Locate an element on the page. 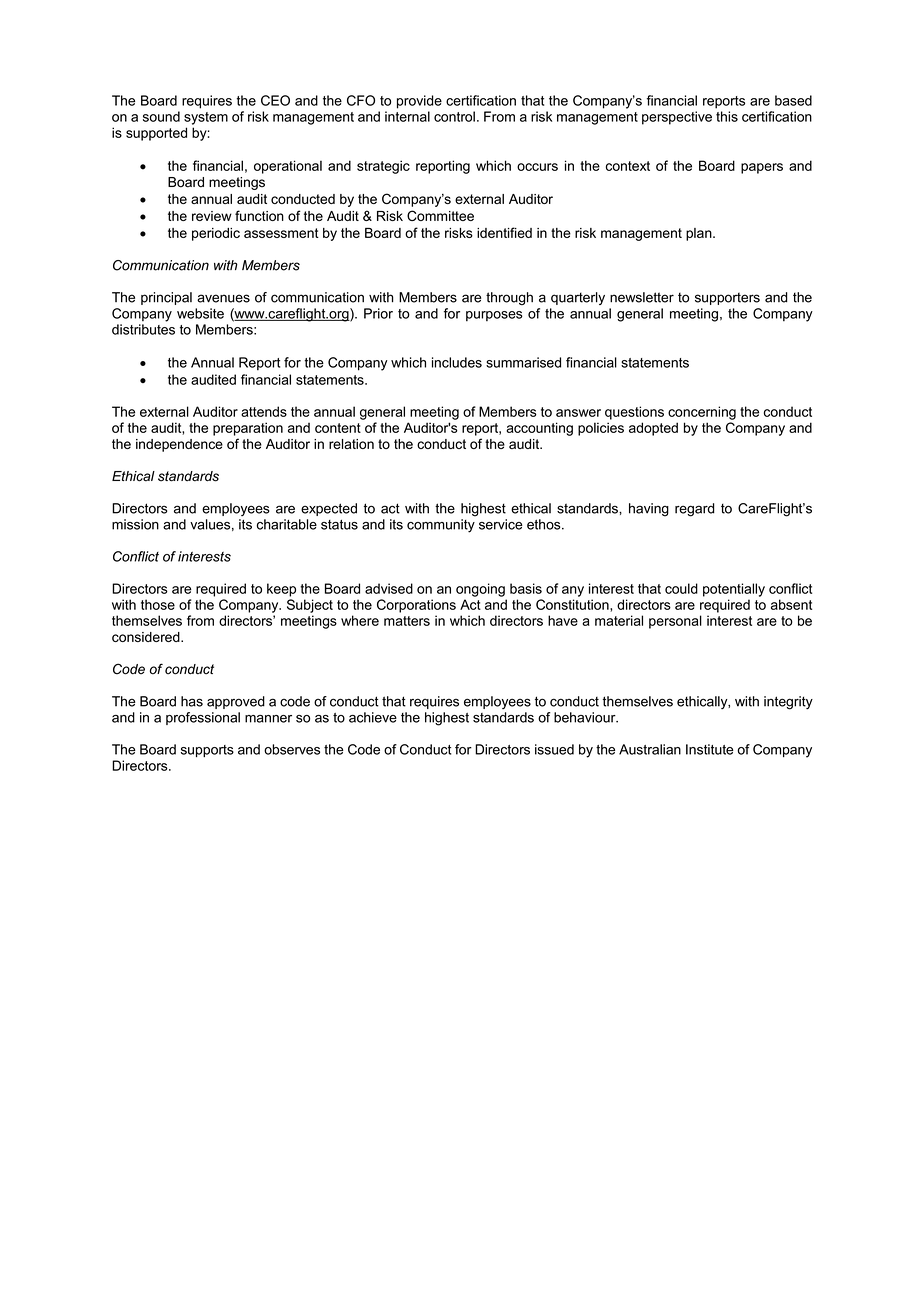 The image size is (924, 1308). concerning is located at coordinates (702, 413).
